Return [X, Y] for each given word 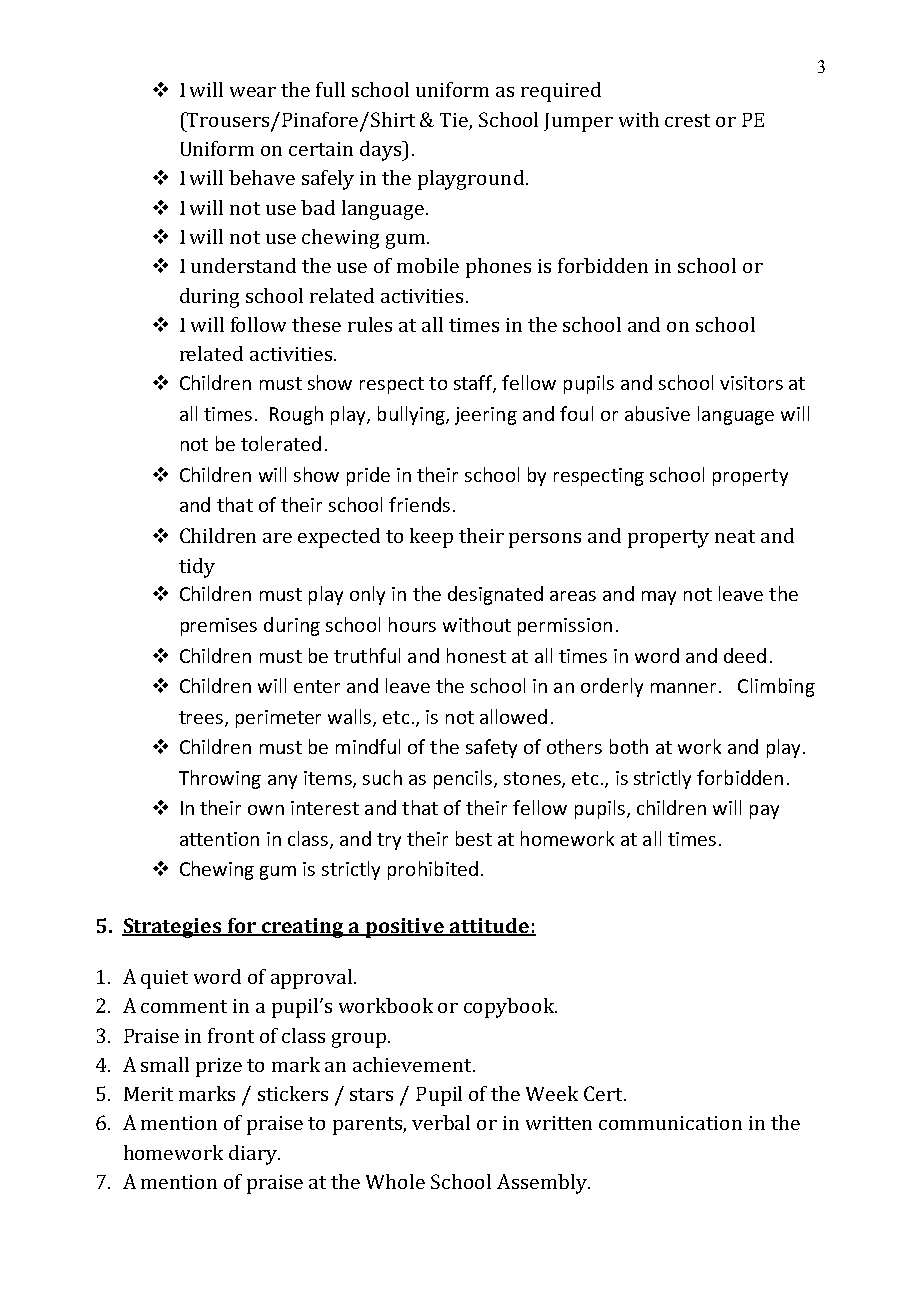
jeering [486, 416]
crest [687, 120]
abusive [657, 413]
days [382, 151]
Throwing [220, 779]
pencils [463, 779]
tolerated [281, 443]
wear [253, 92]
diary [254, 1155]
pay [764, 812]
